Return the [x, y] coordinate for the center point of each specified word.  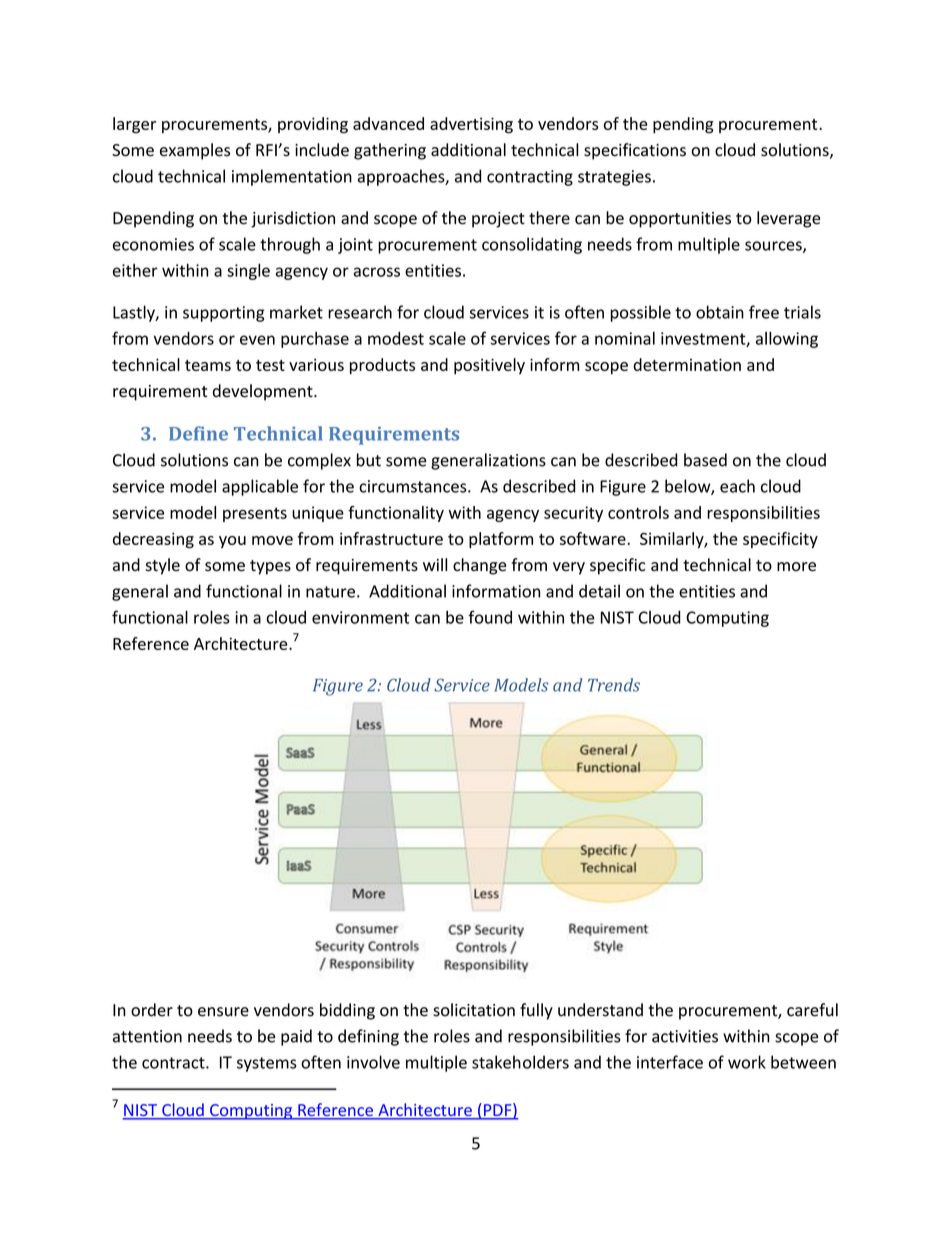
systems [267, 1064]
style [162, 566]
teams [208, 365]
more [796, 567]
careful [812, 1010]
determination [687, 364]
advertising [471, 125]
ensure [223, 1012]
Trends [614, 685]
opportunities [680, 220]
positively [489, 366]
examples [195, 151]
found [490, 617]
